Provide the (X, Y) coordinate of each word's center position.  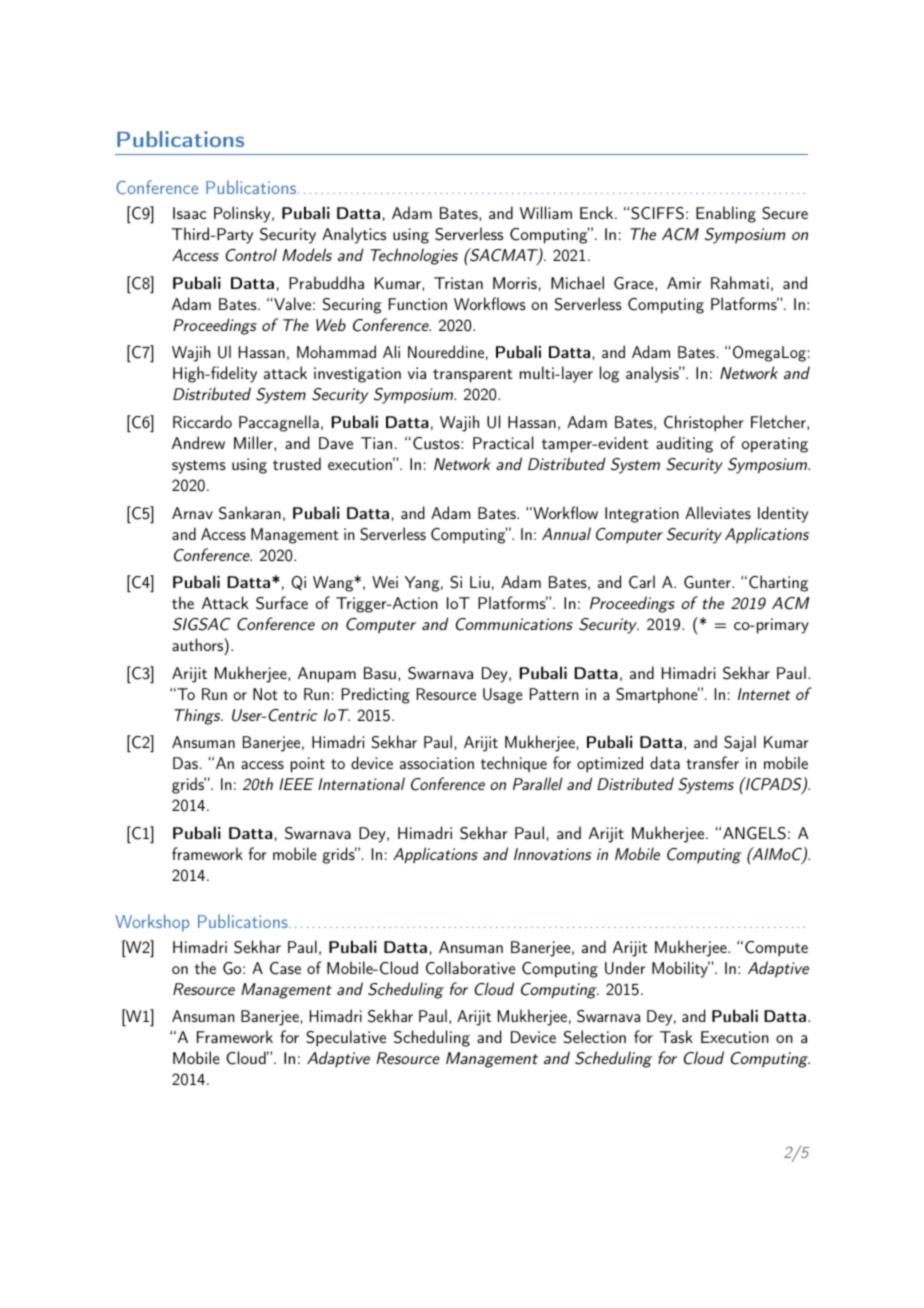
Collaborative (470, 968)
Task (676, 1036)
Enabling (726, 214)
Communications (514, 624)
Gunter (708, 582)
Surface (282, 603)
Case (285, 968)
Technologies (414, 256)
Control (251, 255)
